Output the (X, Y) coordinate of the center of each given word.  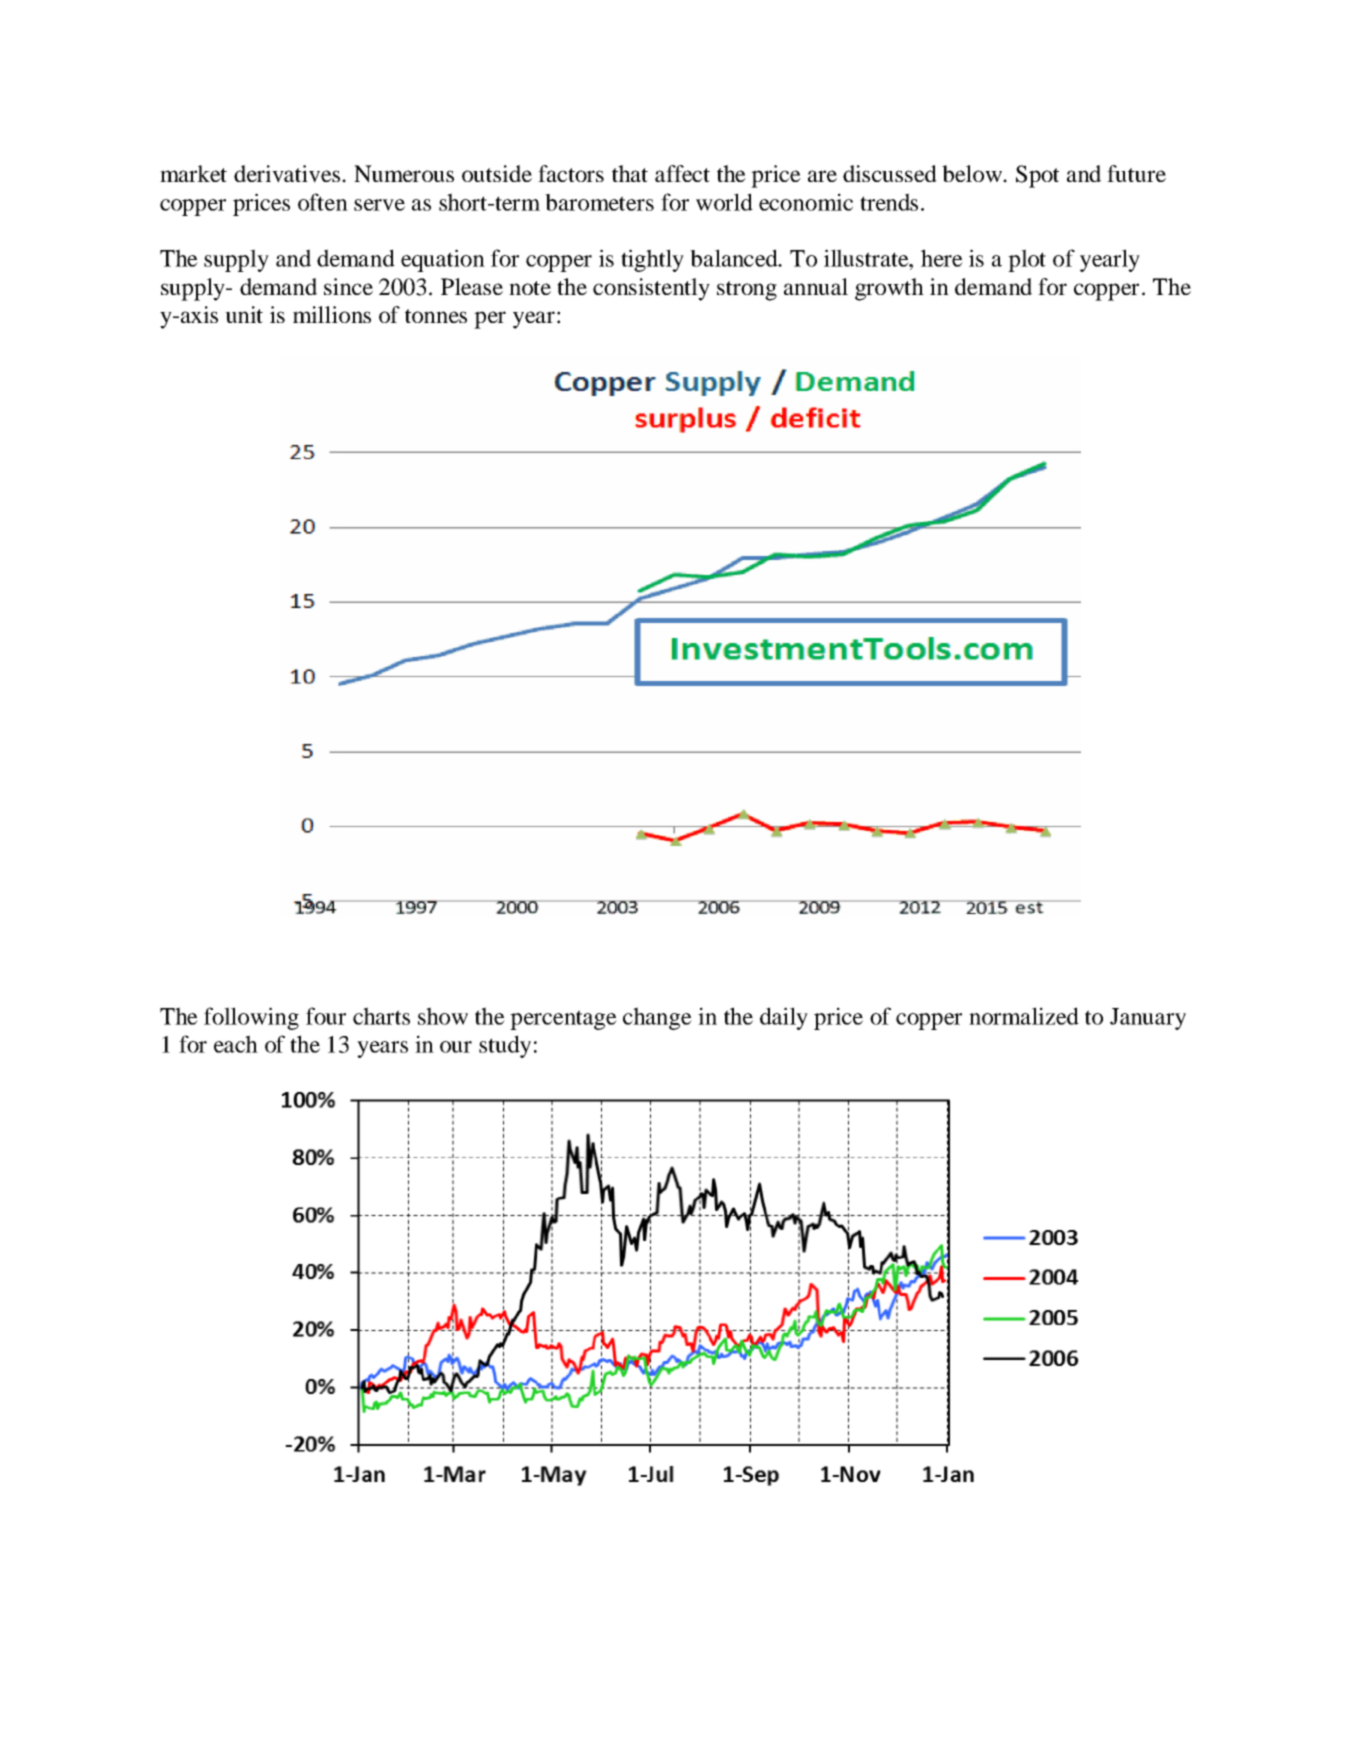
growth (889, 289)
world (724, 202)
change (657, 1018)
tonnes (436, 316)
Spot (1037, 176)
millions (332, 314)
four (326, 1016)
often (323, 202)
